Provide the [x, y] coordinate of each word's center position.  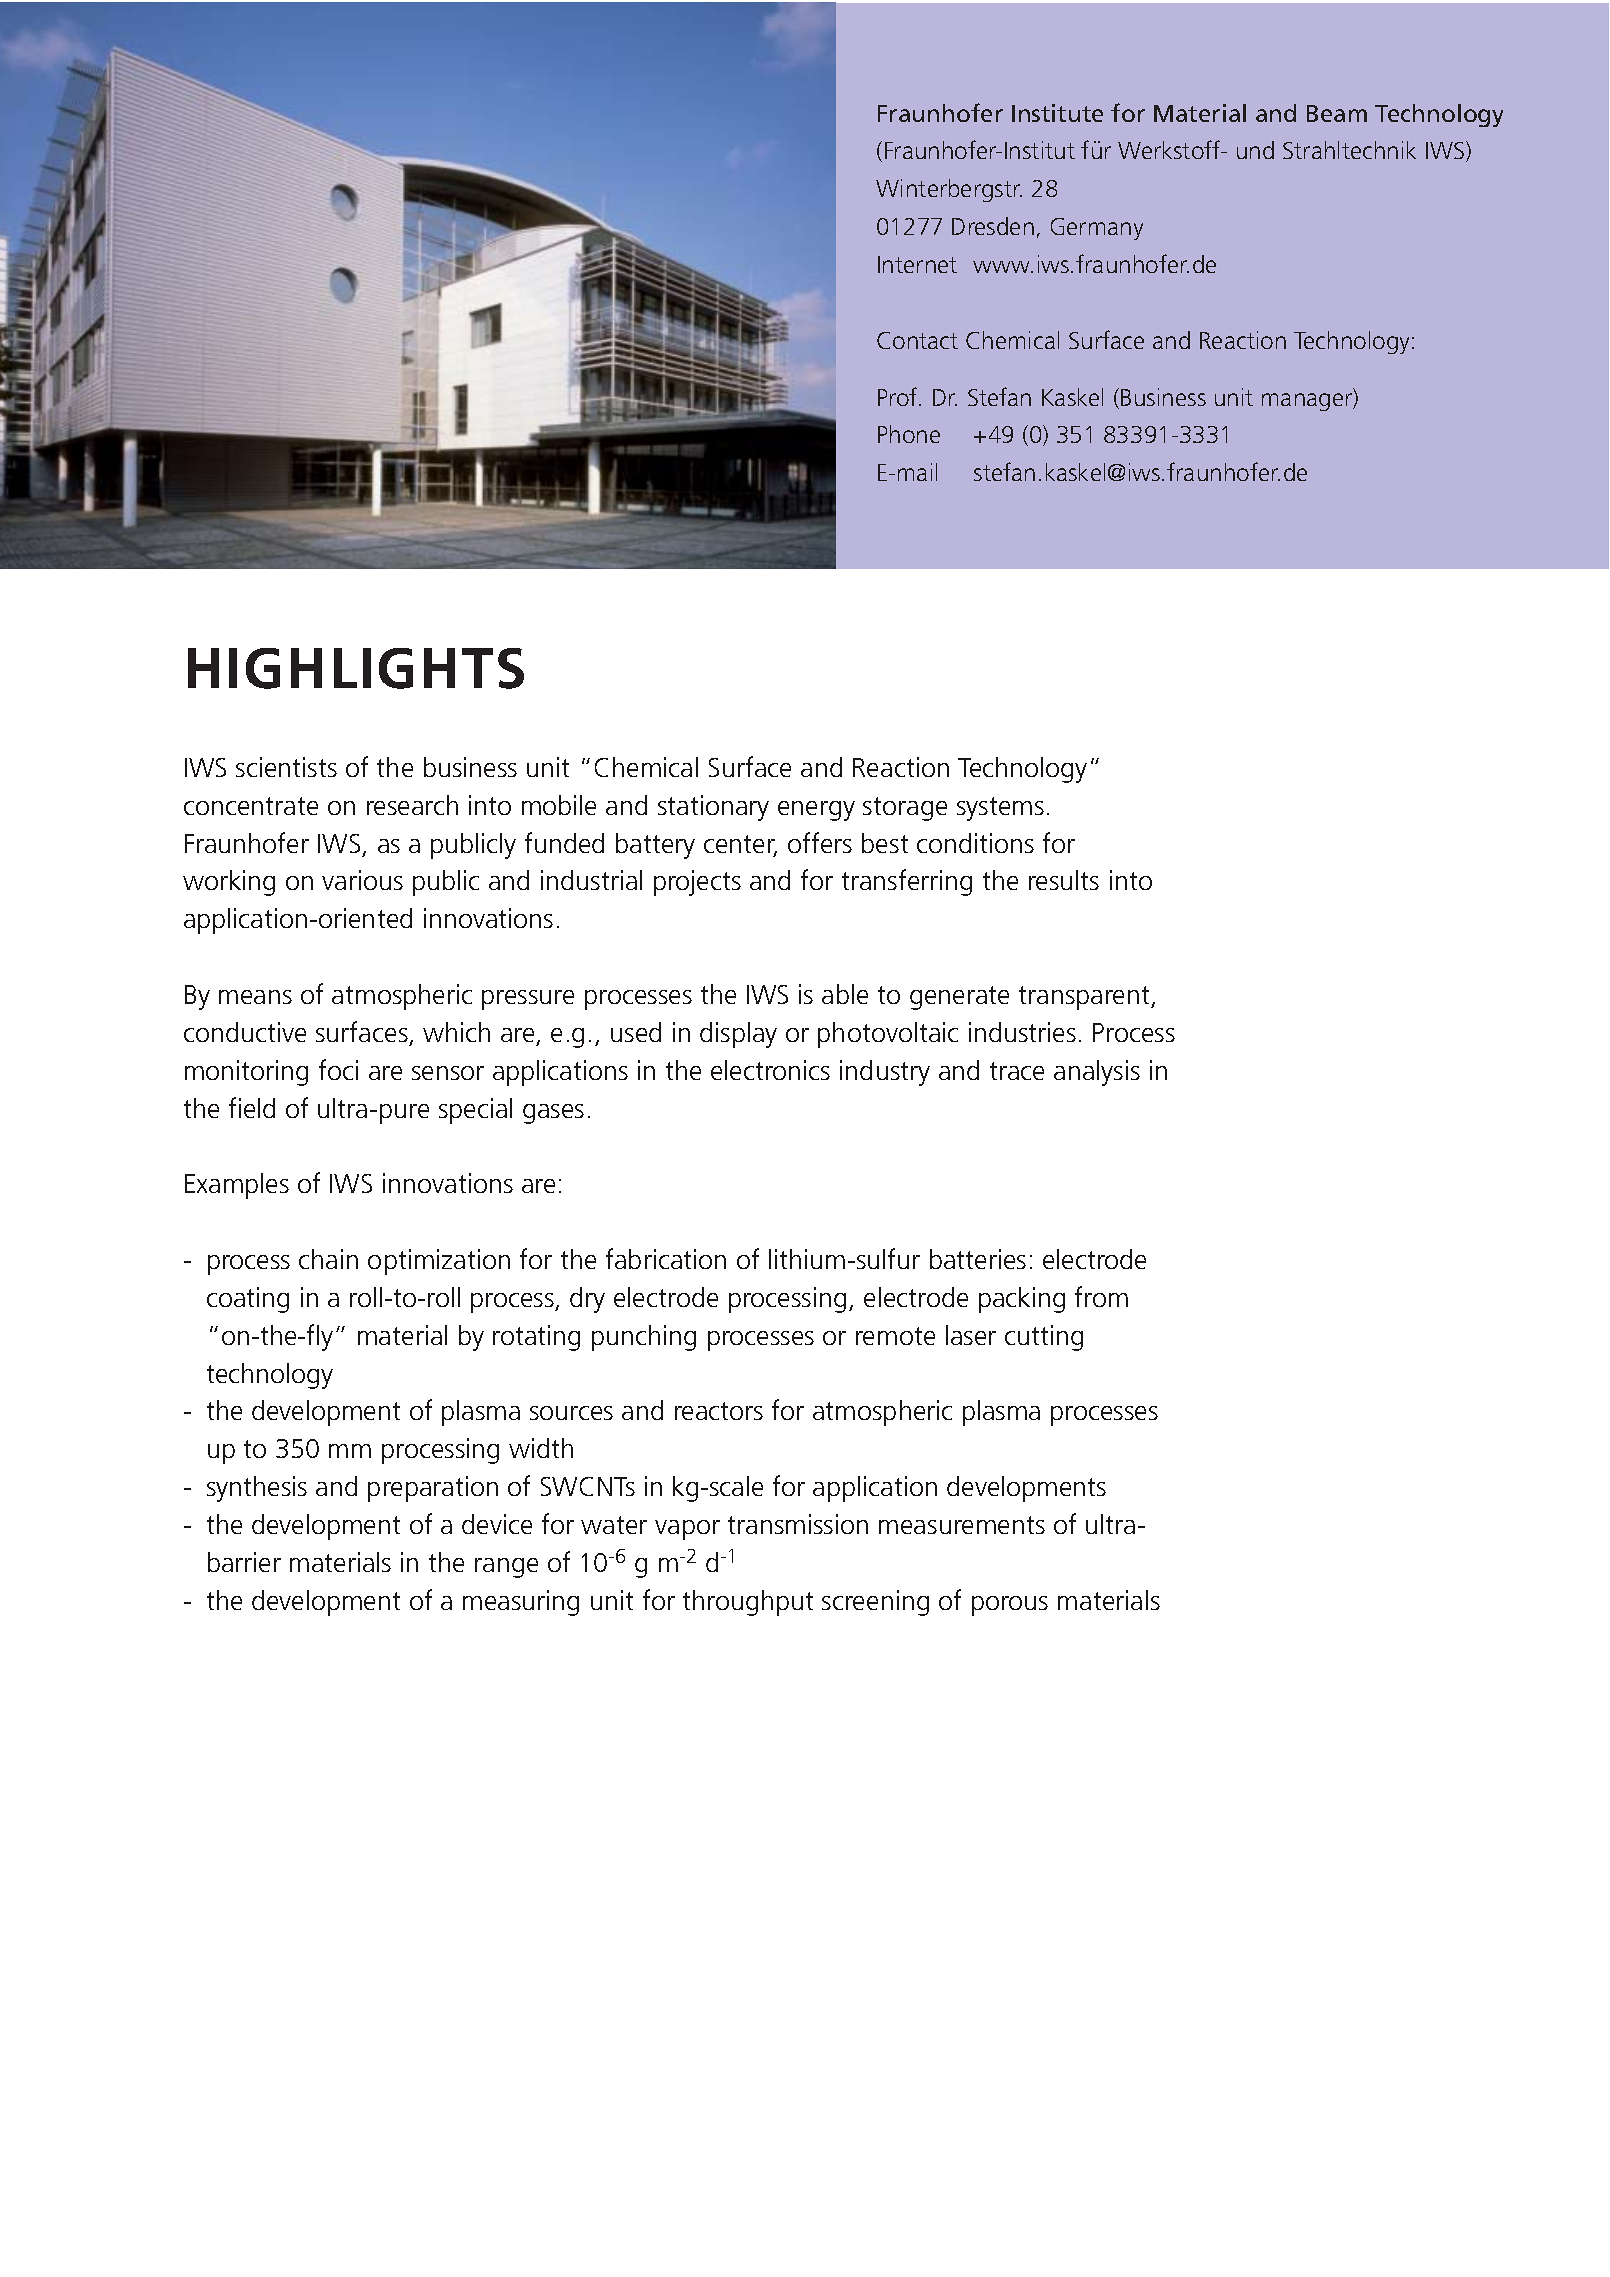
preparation [433, 1489]
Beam [1337, 113]
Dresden [993, 226]
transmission [798, 1524]
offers [820, 842]
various [362, 880]
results [1064, 880]
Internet [917, 264]
